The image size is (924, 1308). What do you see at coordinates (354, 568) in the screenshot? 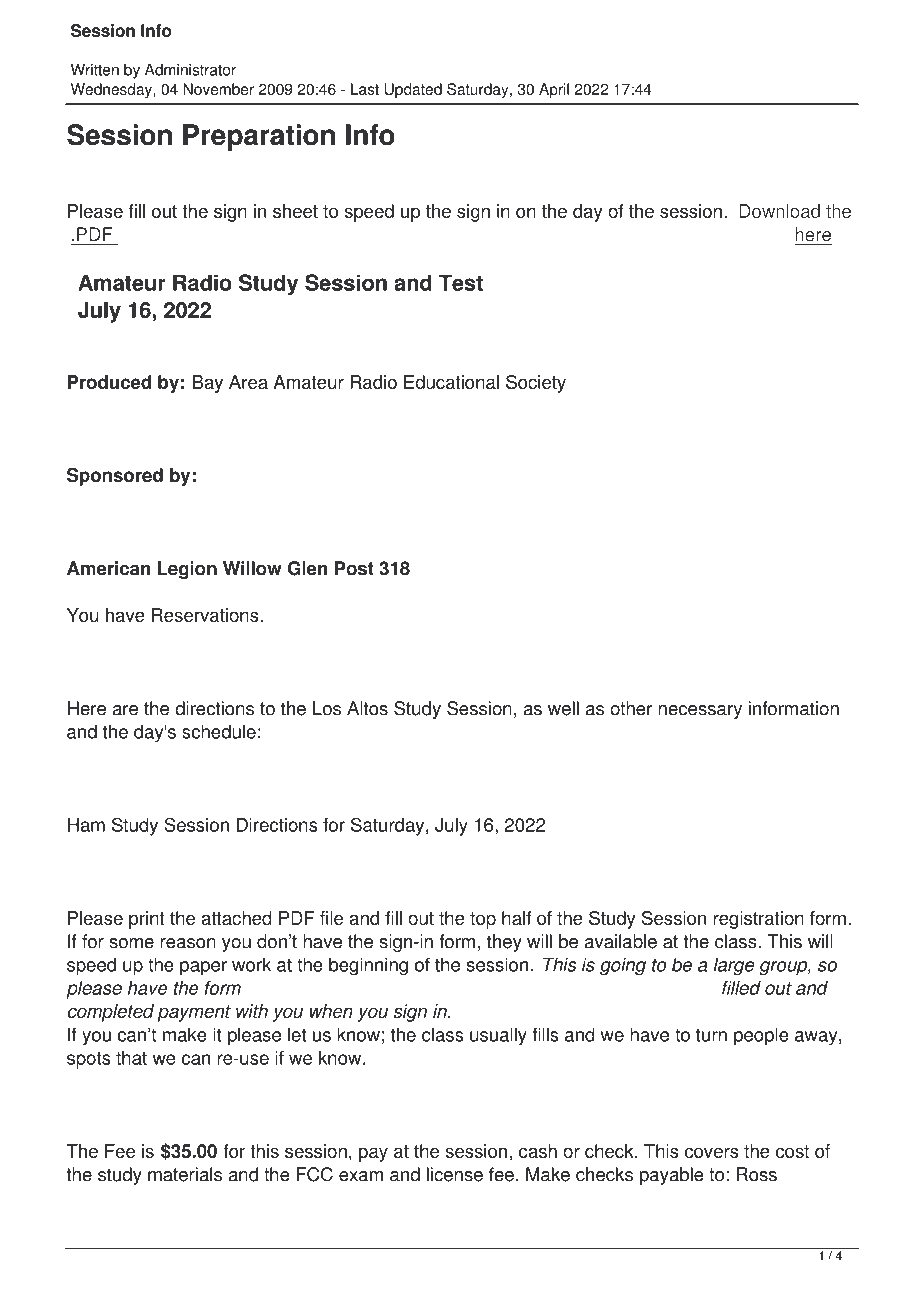
I see `Post` at bounding box center [354, 568].
